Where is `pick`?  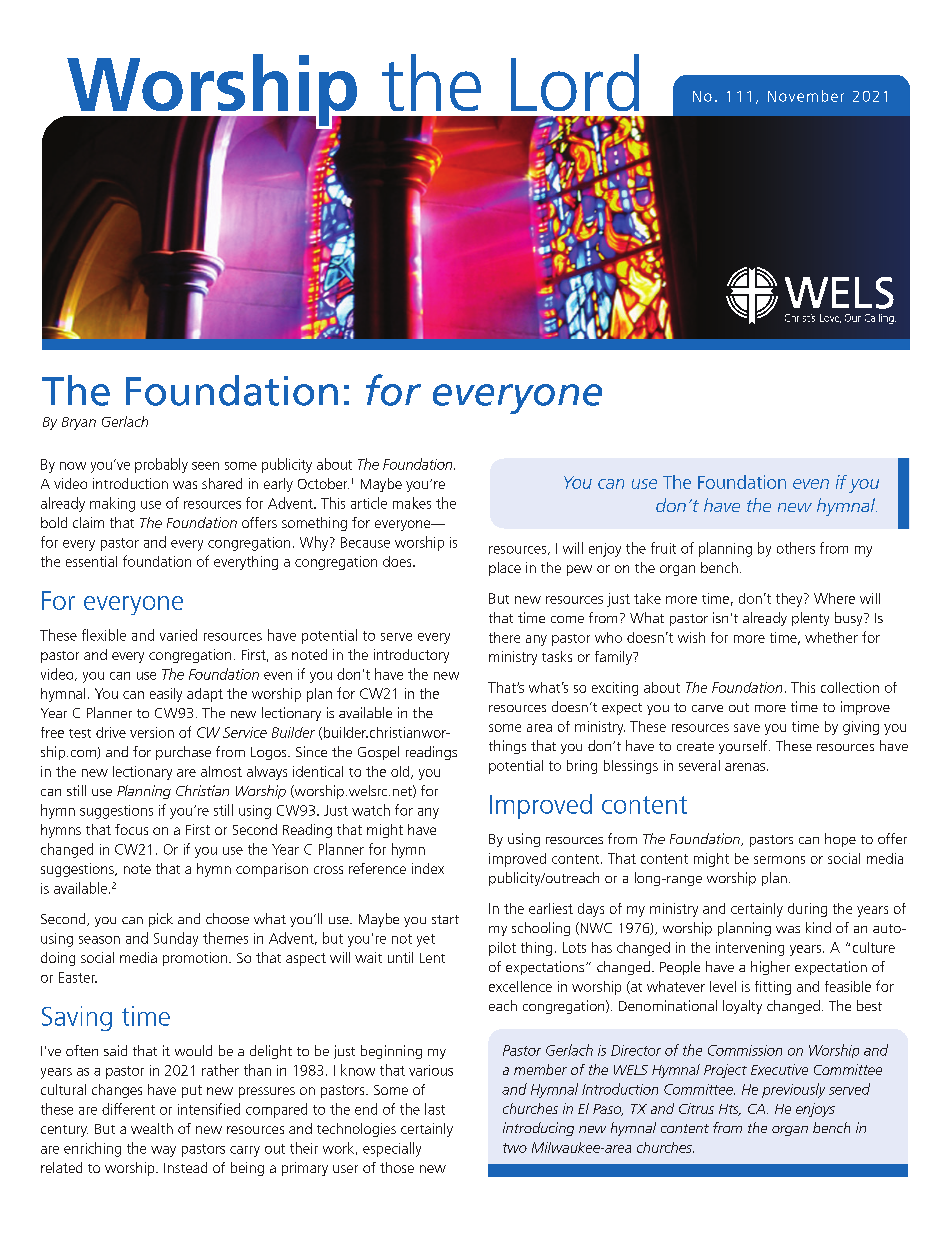
pick is located at coordinates (161, 920).
